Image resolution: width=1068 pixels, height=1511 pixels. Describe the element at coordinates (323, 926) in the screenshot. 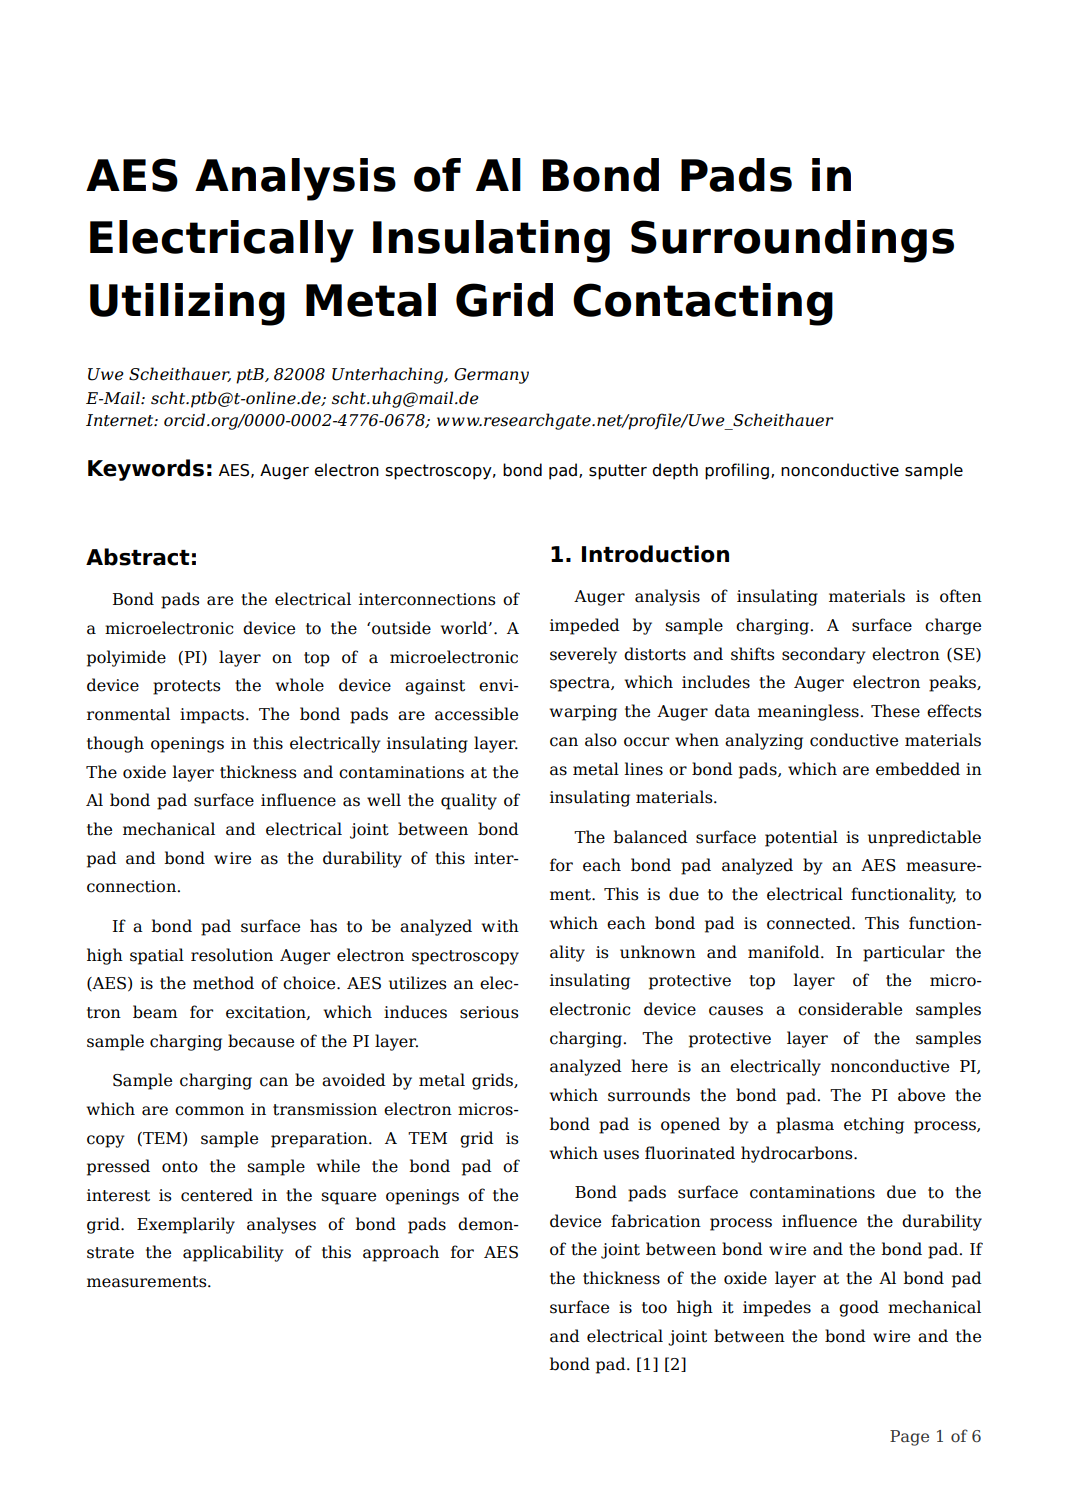

I see `has` at that location.
